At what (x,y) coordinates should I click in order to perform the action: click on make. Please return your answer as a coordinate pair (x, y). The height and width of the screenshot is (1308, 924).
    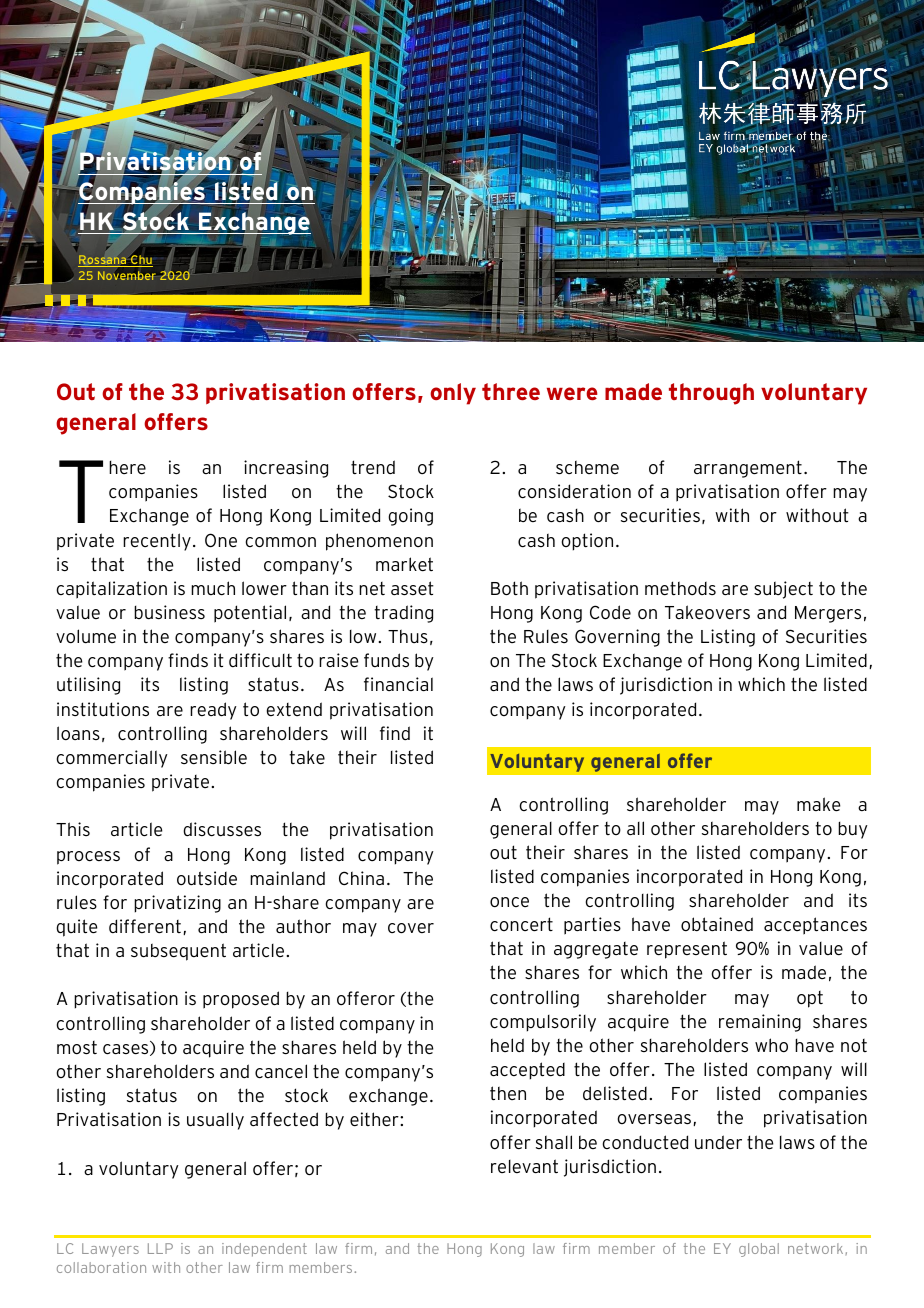
    Looking at the image, I should click on (818, 804).
